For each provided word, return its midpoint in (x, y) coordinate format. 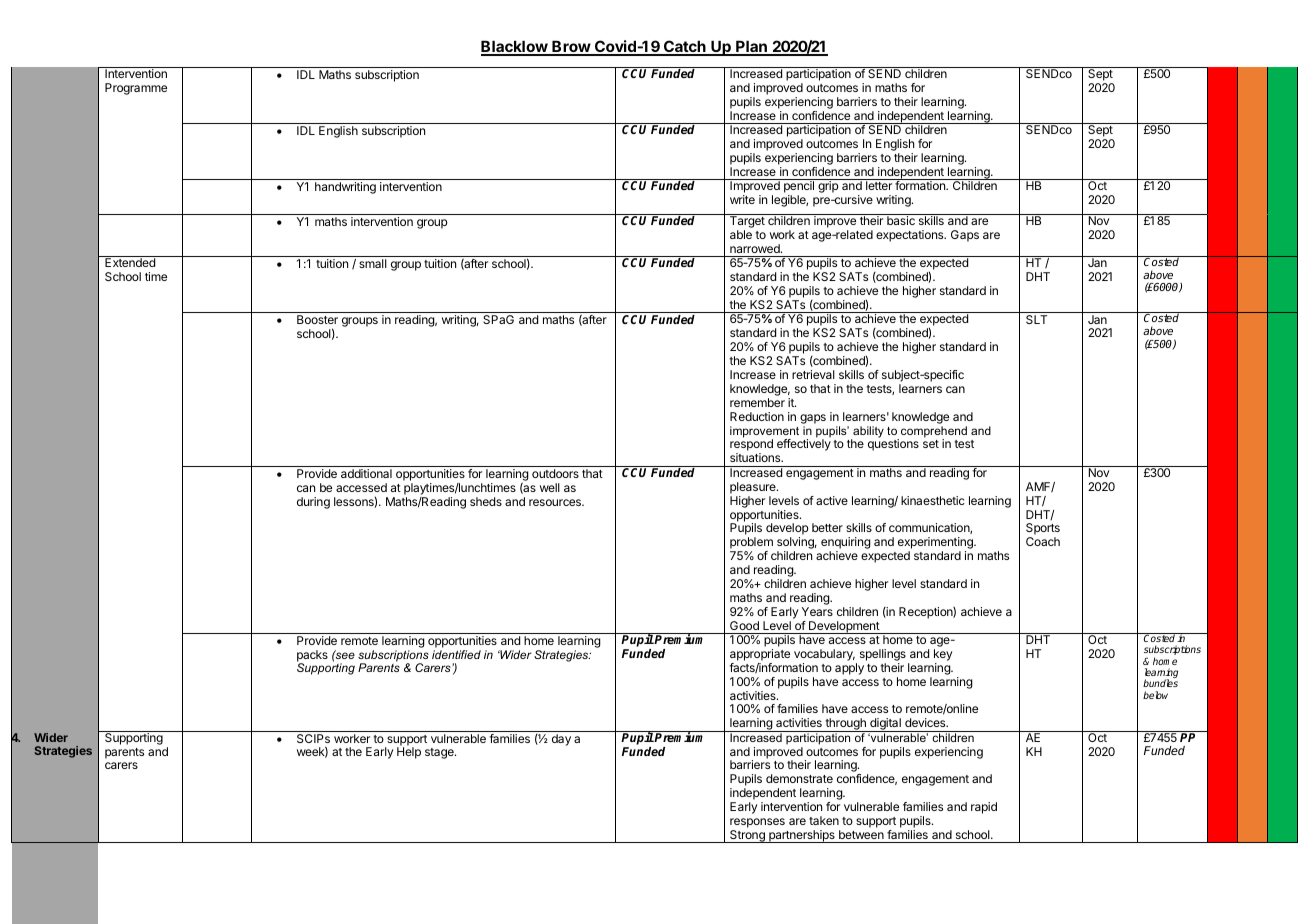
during (313, 503)
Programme (136, 89)
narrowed (756, 248)
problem (751, 544)
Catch (685, 48)
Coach (1043, 541)
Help (409, 753)
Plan (751, 47)
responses (757, 824)
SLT (1036, 319)
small (373, 263)
